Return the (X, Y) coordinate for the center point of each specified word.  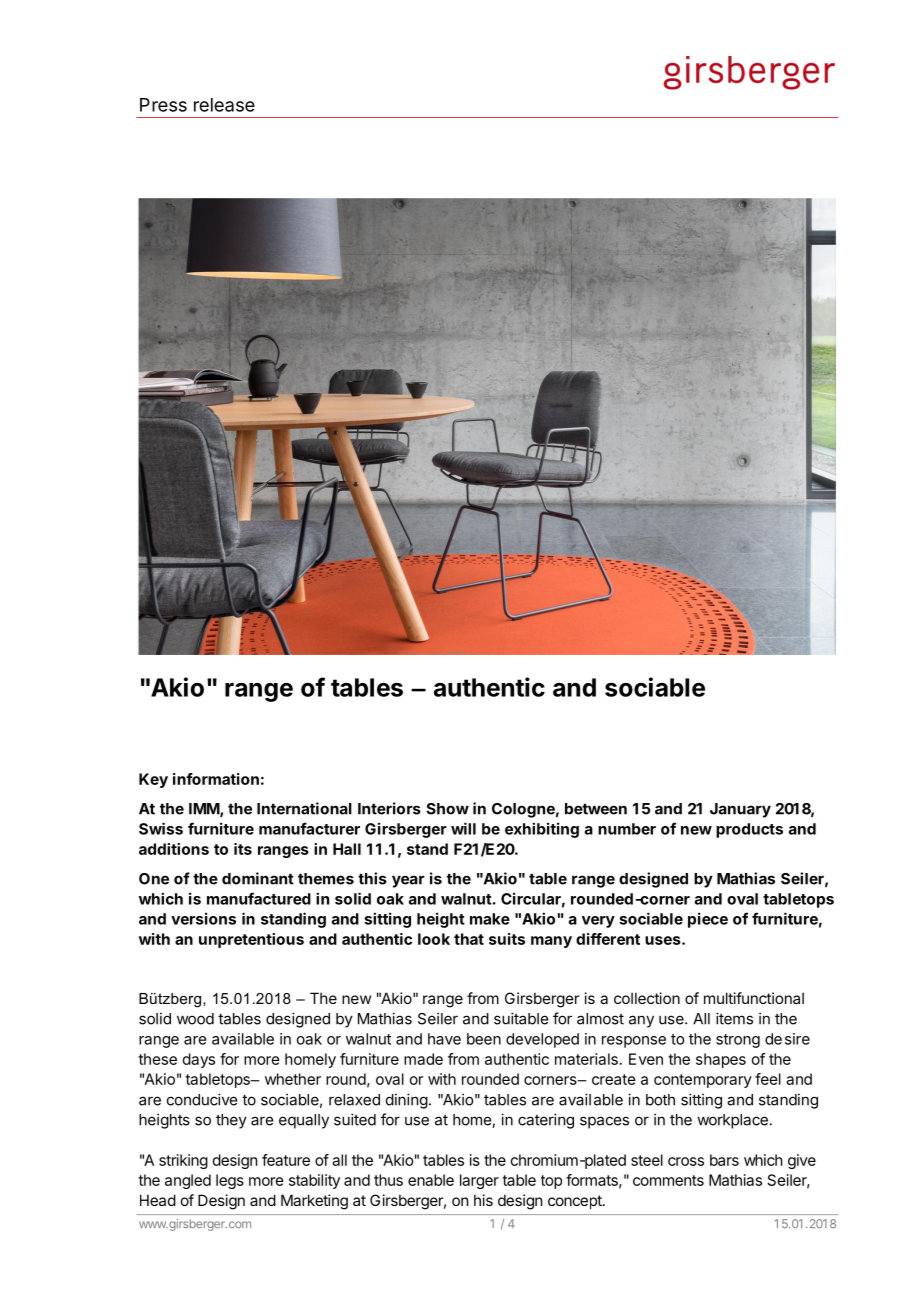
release (224, 105)
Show (447, 809)
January (740, 810)
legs (230, 1181)
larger (479, 1181)
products (749, 830)
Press (163, 105)
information (216, 779)
